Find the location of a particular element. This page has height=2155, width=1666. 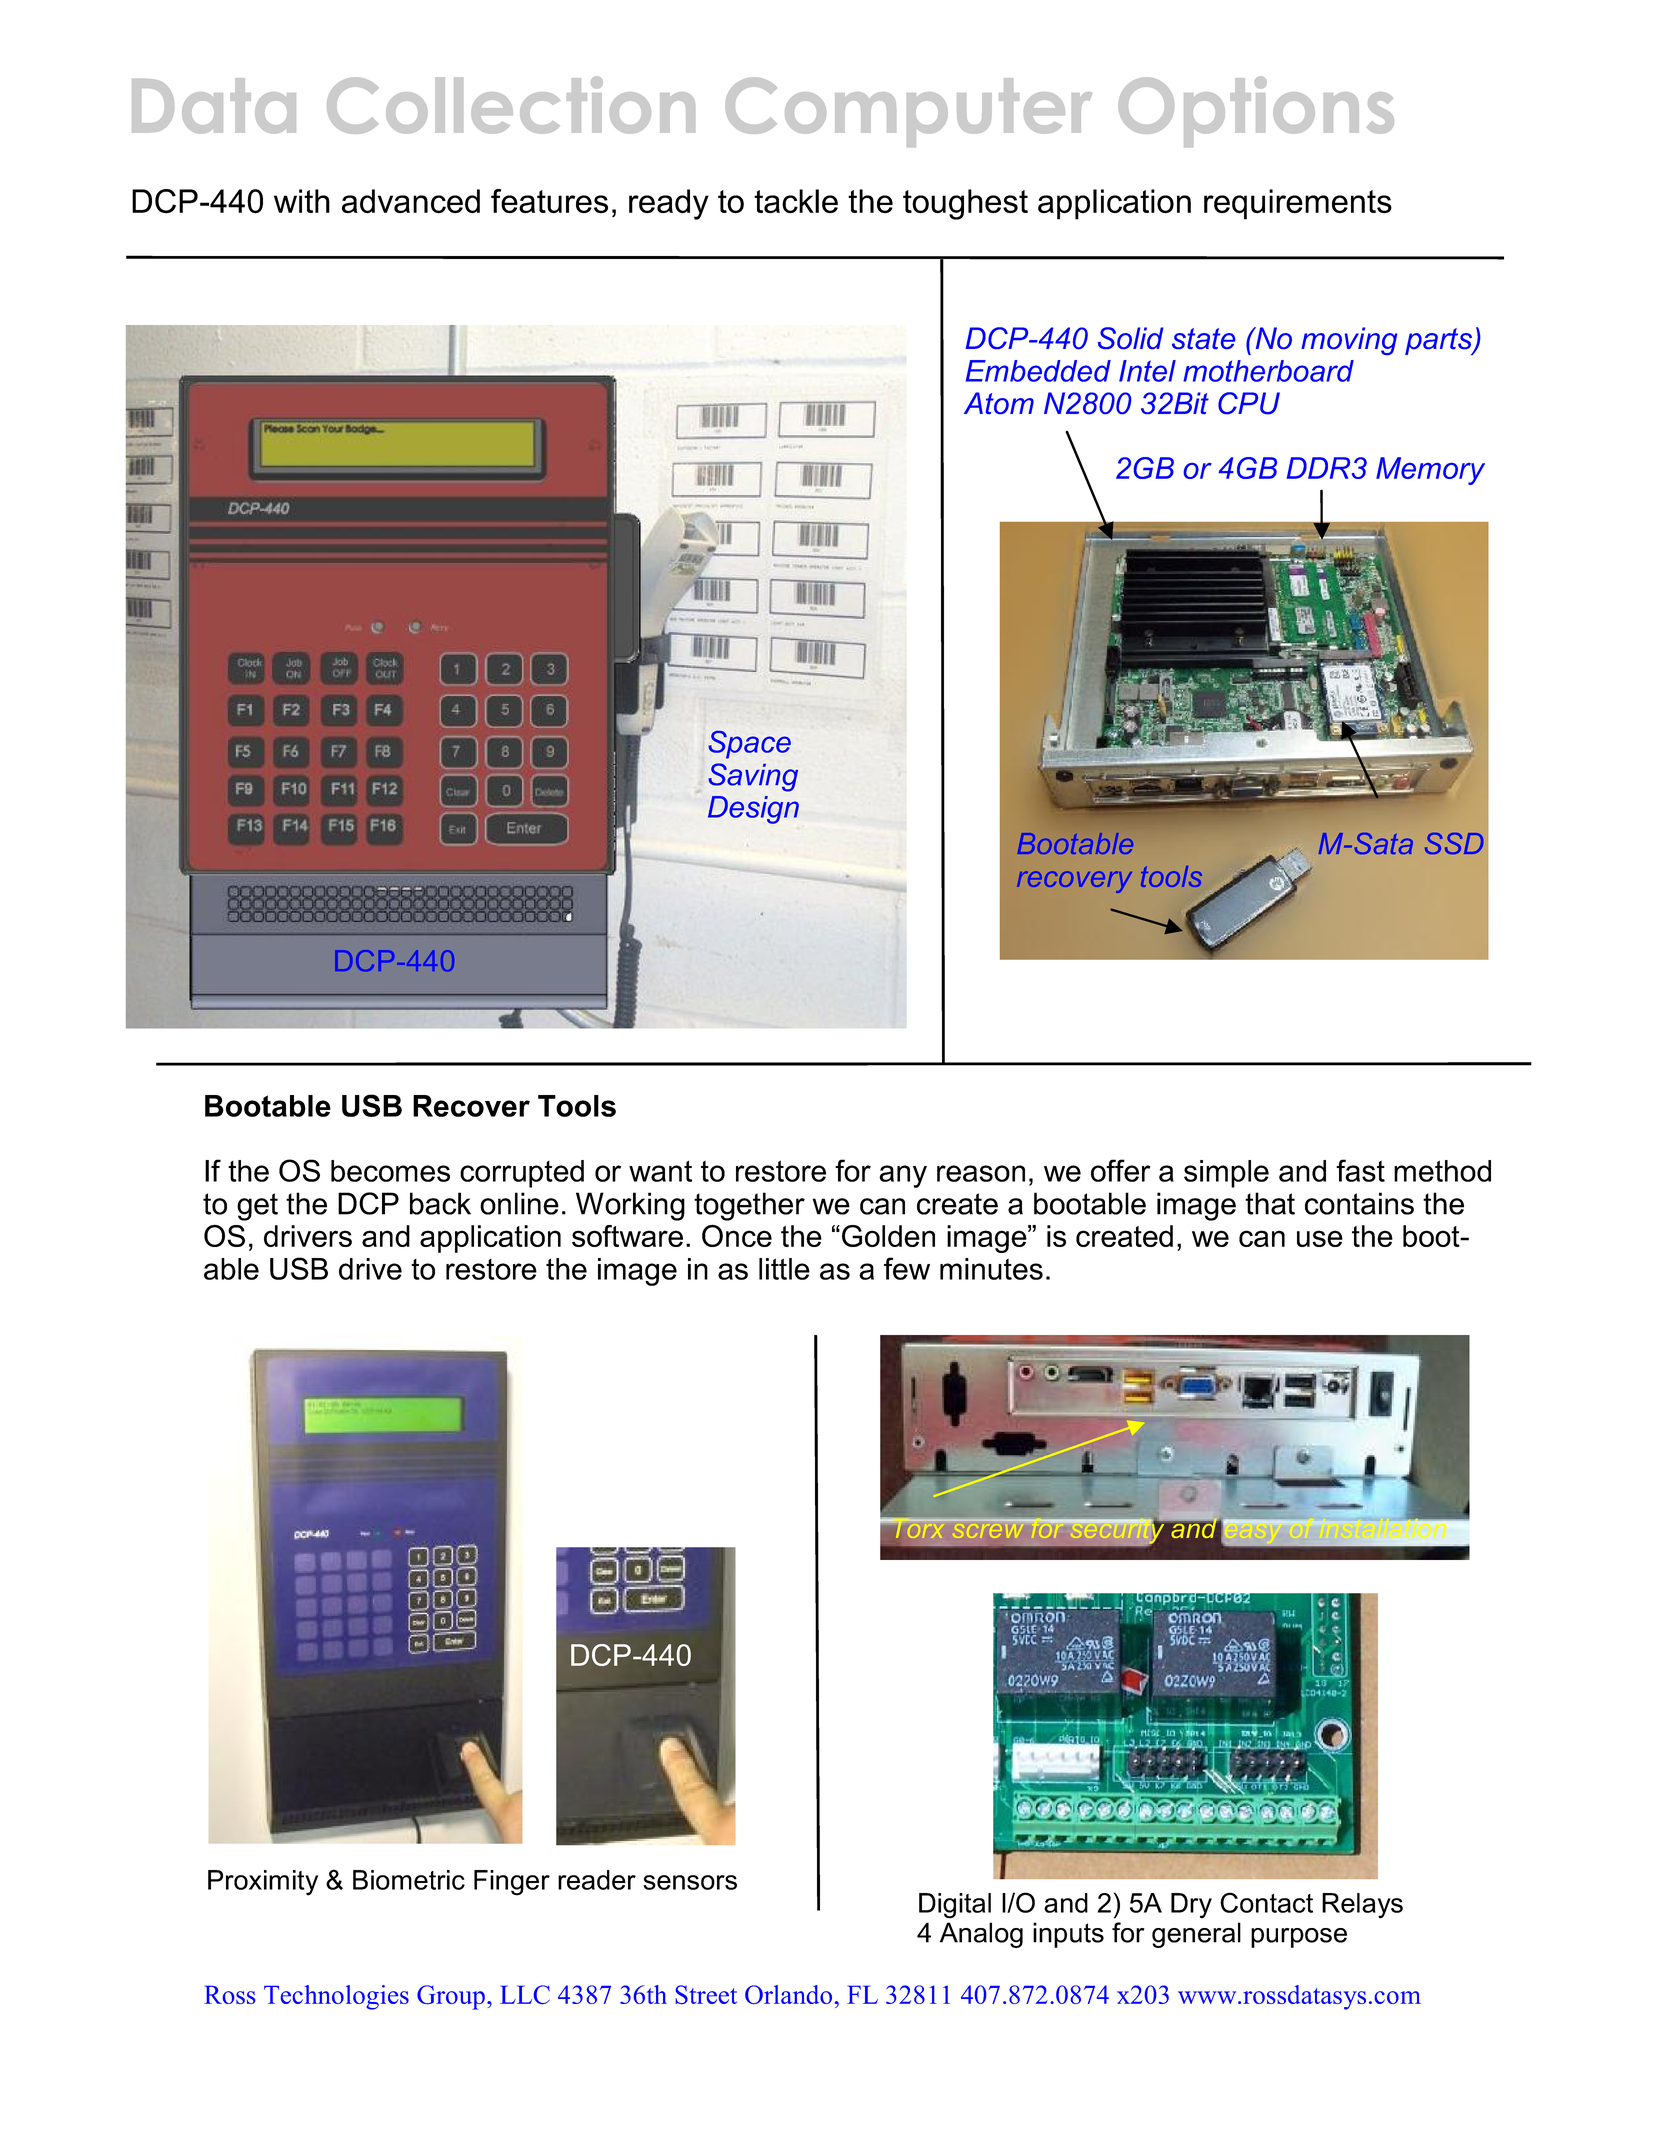

with is located at coordinates (302, 201).
